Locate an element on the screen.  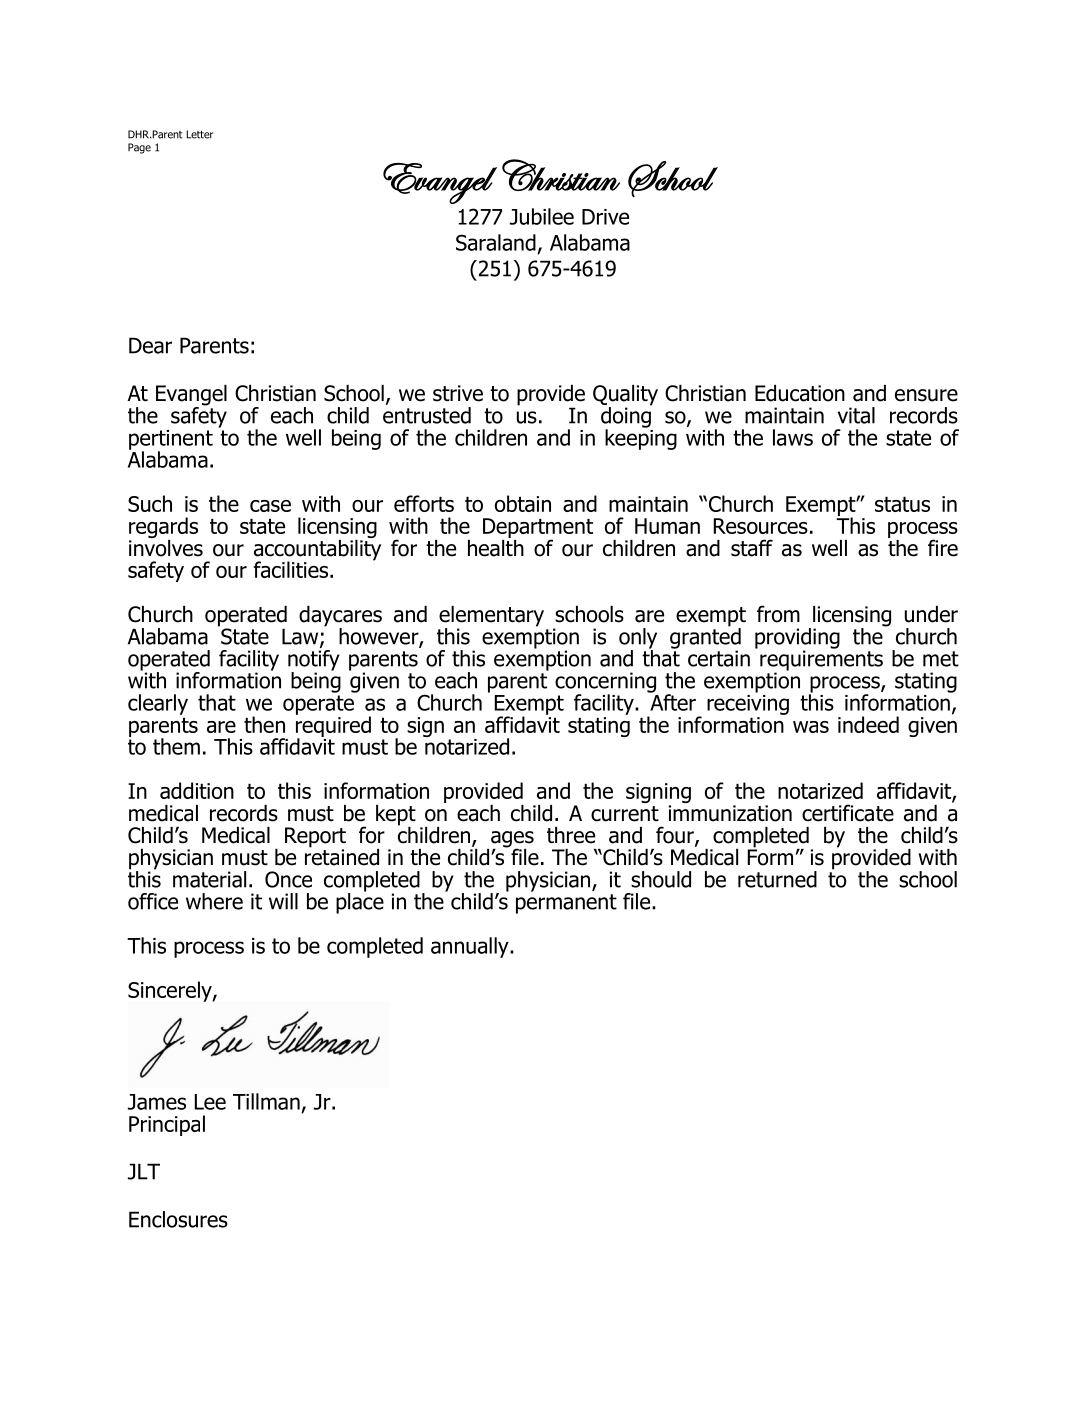
Enclosures is located at coordinates (178, 1219).
